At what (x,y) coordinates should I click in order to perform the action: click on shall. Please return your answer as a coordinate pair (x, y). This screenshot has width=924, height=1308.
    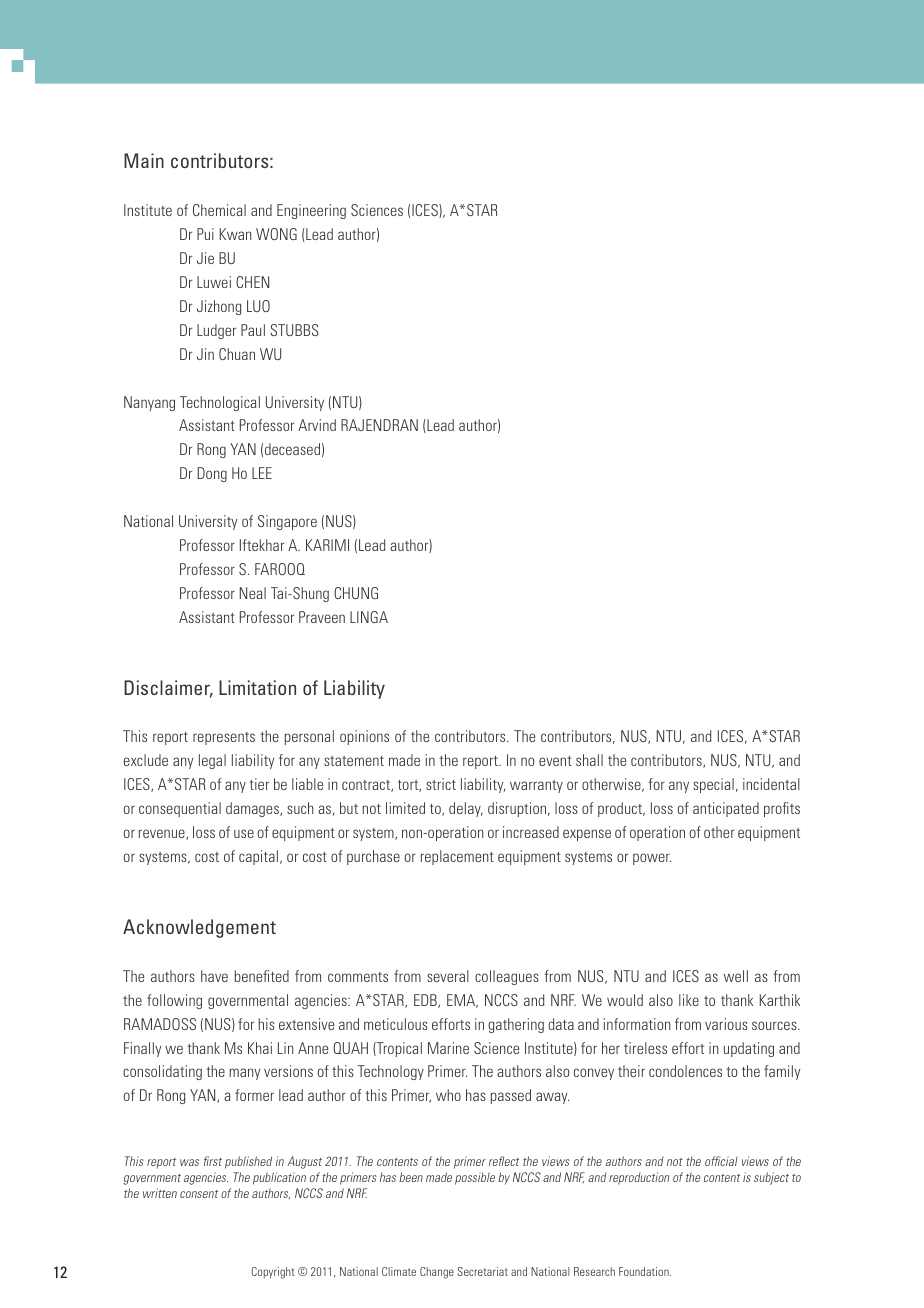
    Looking at the image, I should click on (589, 760).
